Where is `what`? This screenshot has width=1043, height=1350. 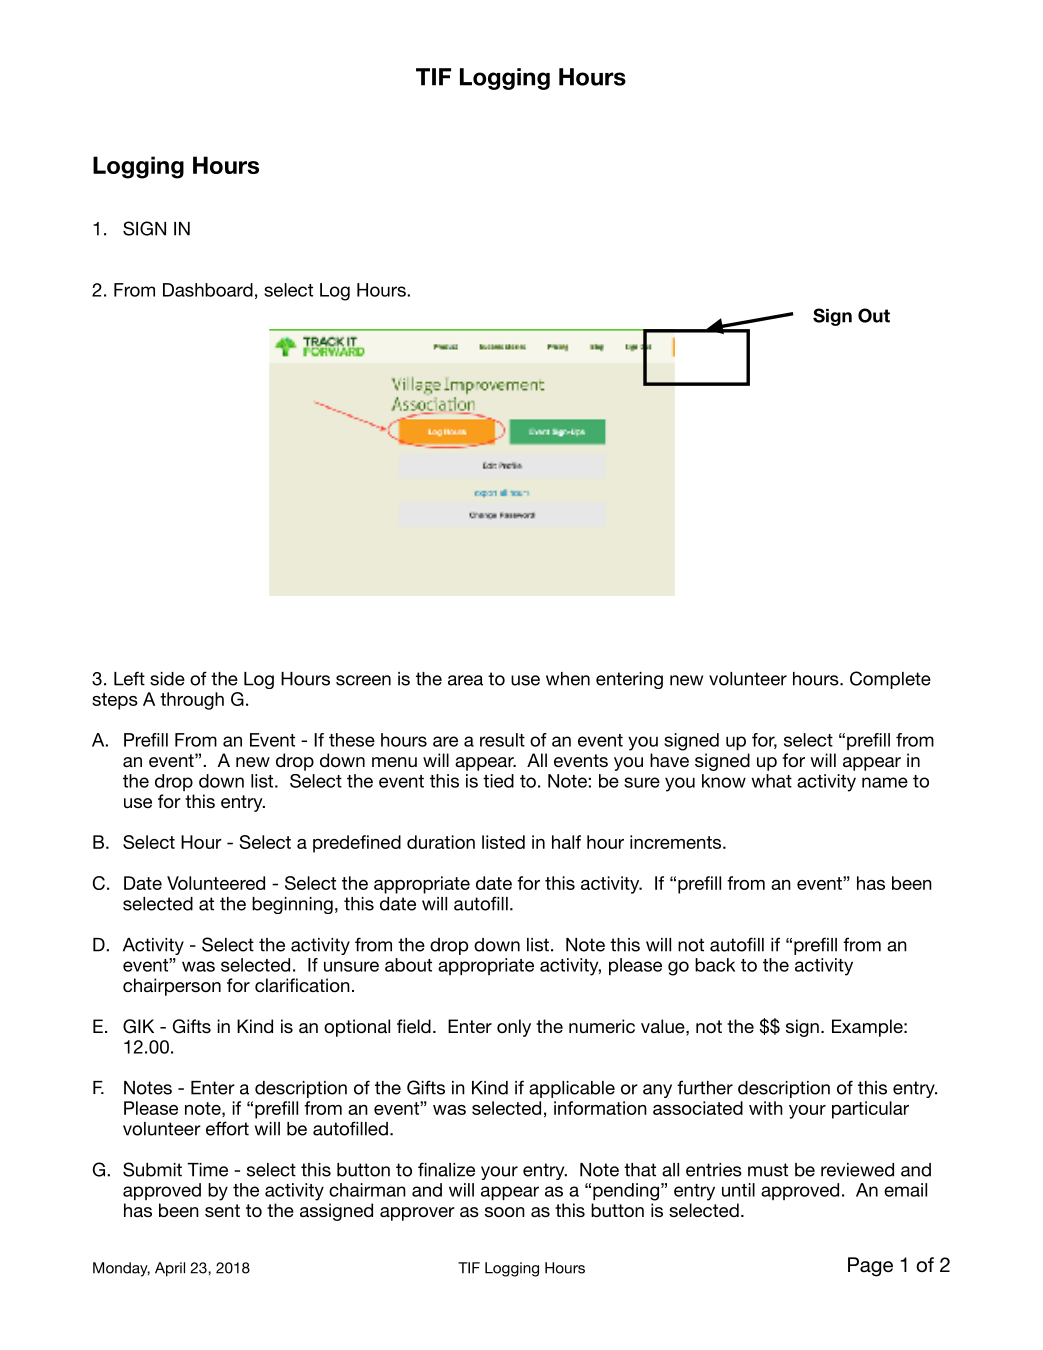
what is located at coordinates (771, 781).
